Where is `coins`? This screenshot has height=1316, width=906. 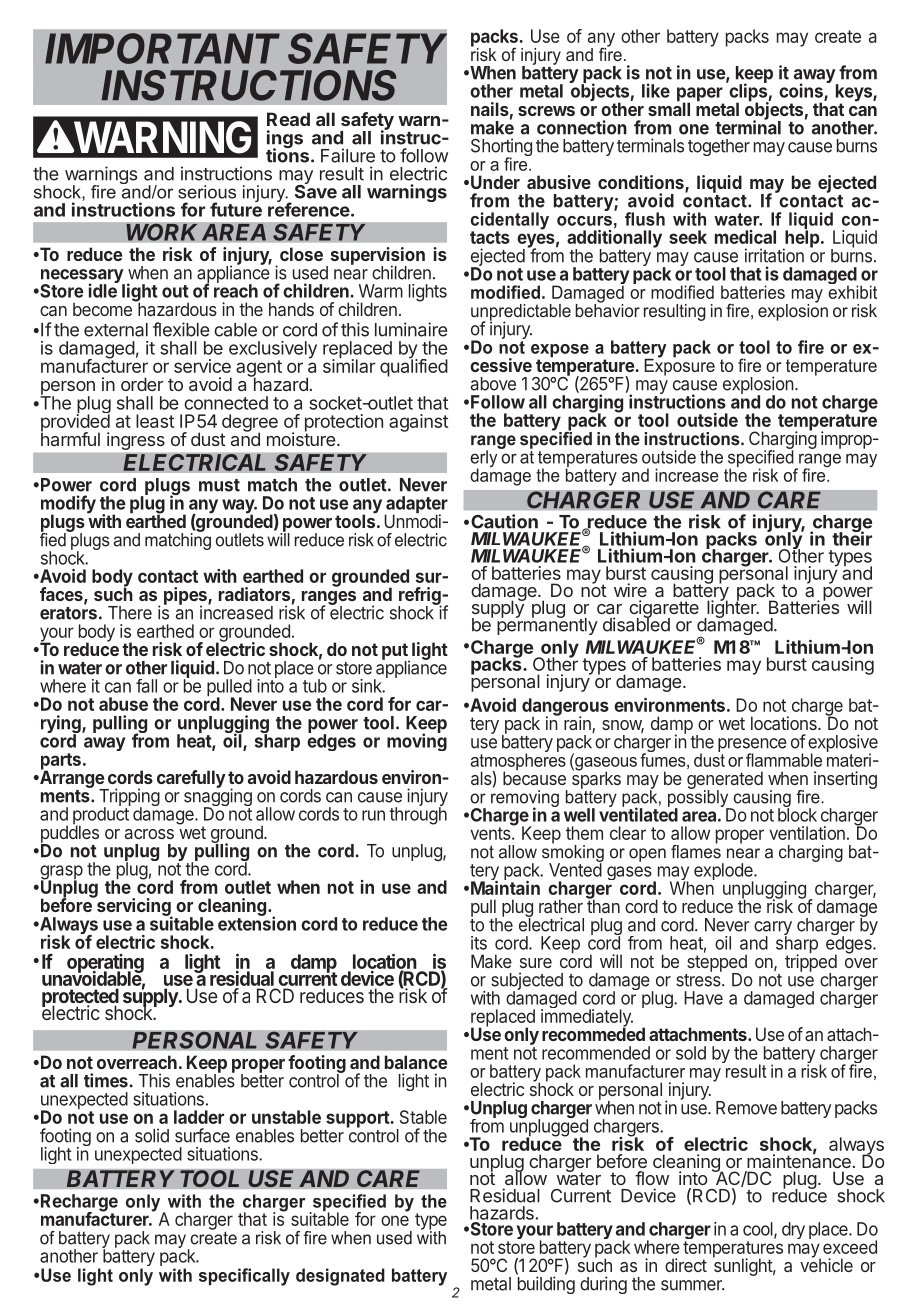
coins is located at coordinates (802, 91).
